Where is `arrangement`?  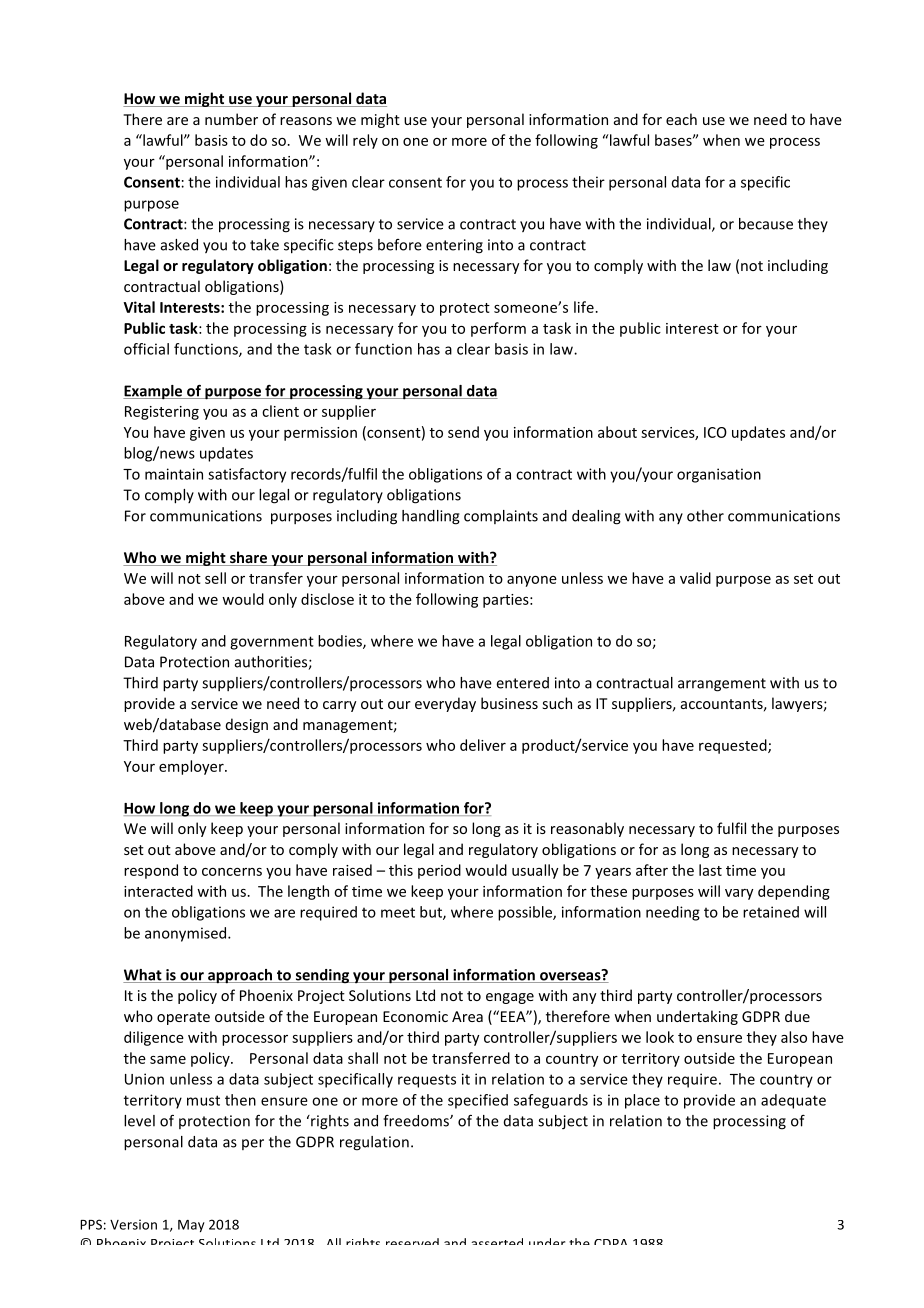 arrangement is located at coordinates (722, 685).
